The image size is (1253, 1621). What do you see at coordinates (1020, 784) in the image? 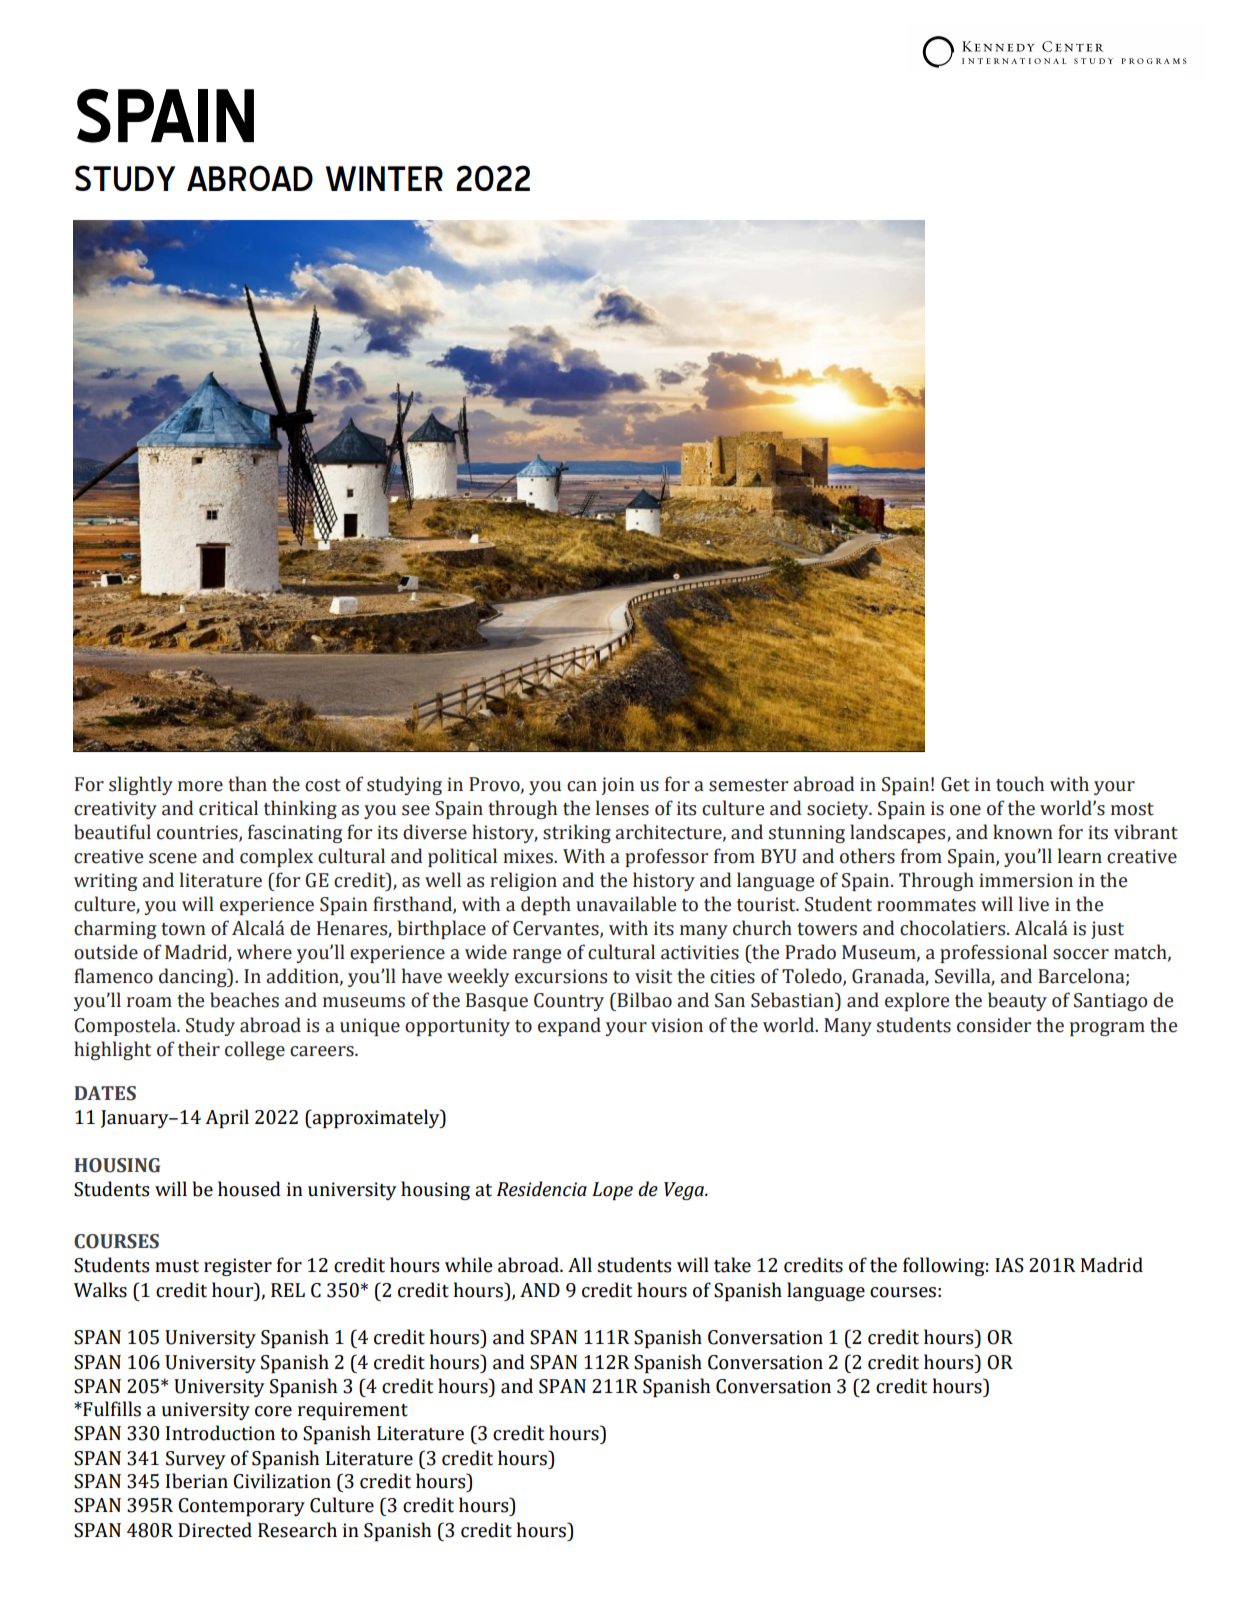
I see `touch` at bounding box center [1020, 784].
